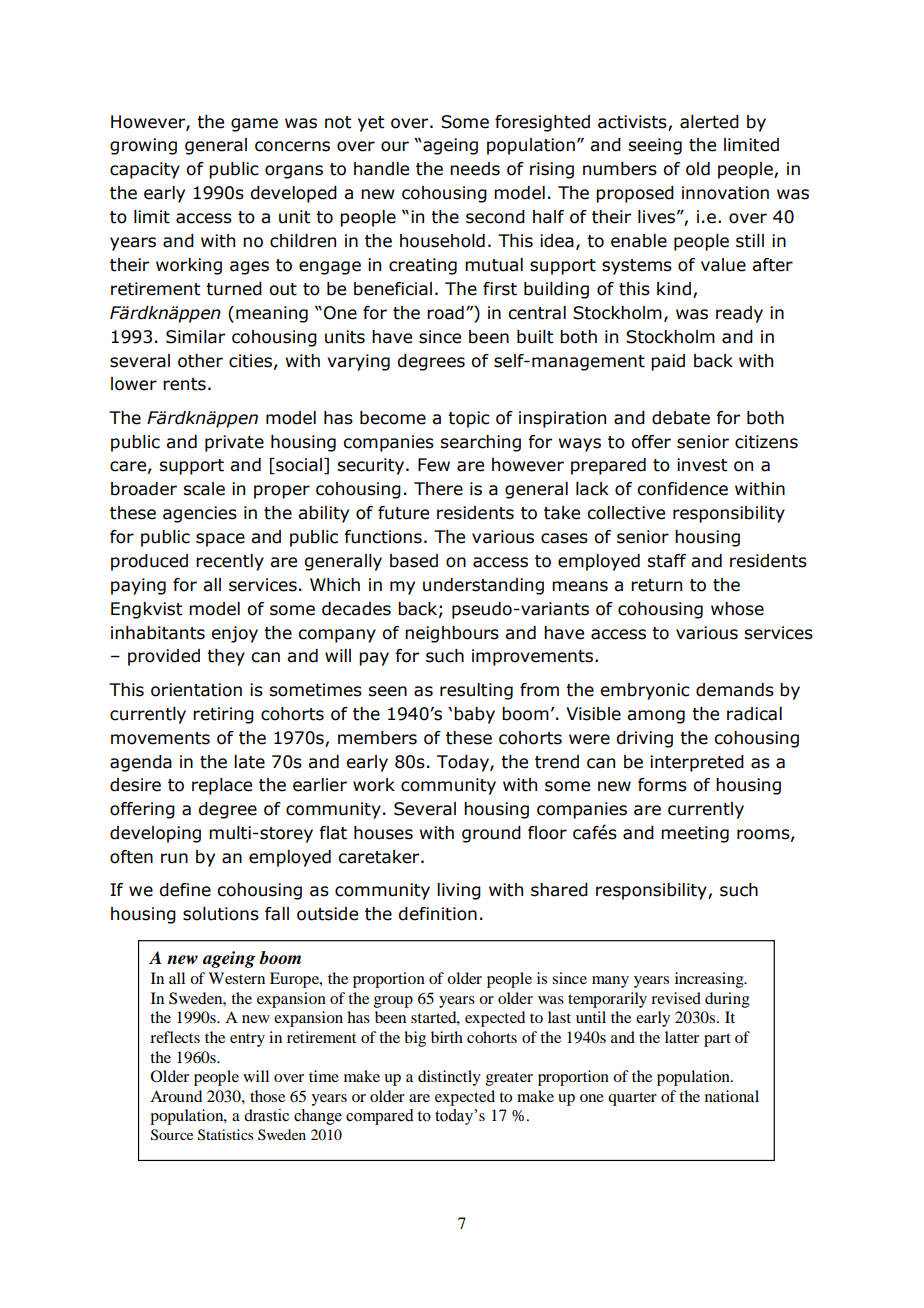 Image resolution: width=924 pixels, height=1308 pixels. I want to click on alerted, so click(709, 122).
